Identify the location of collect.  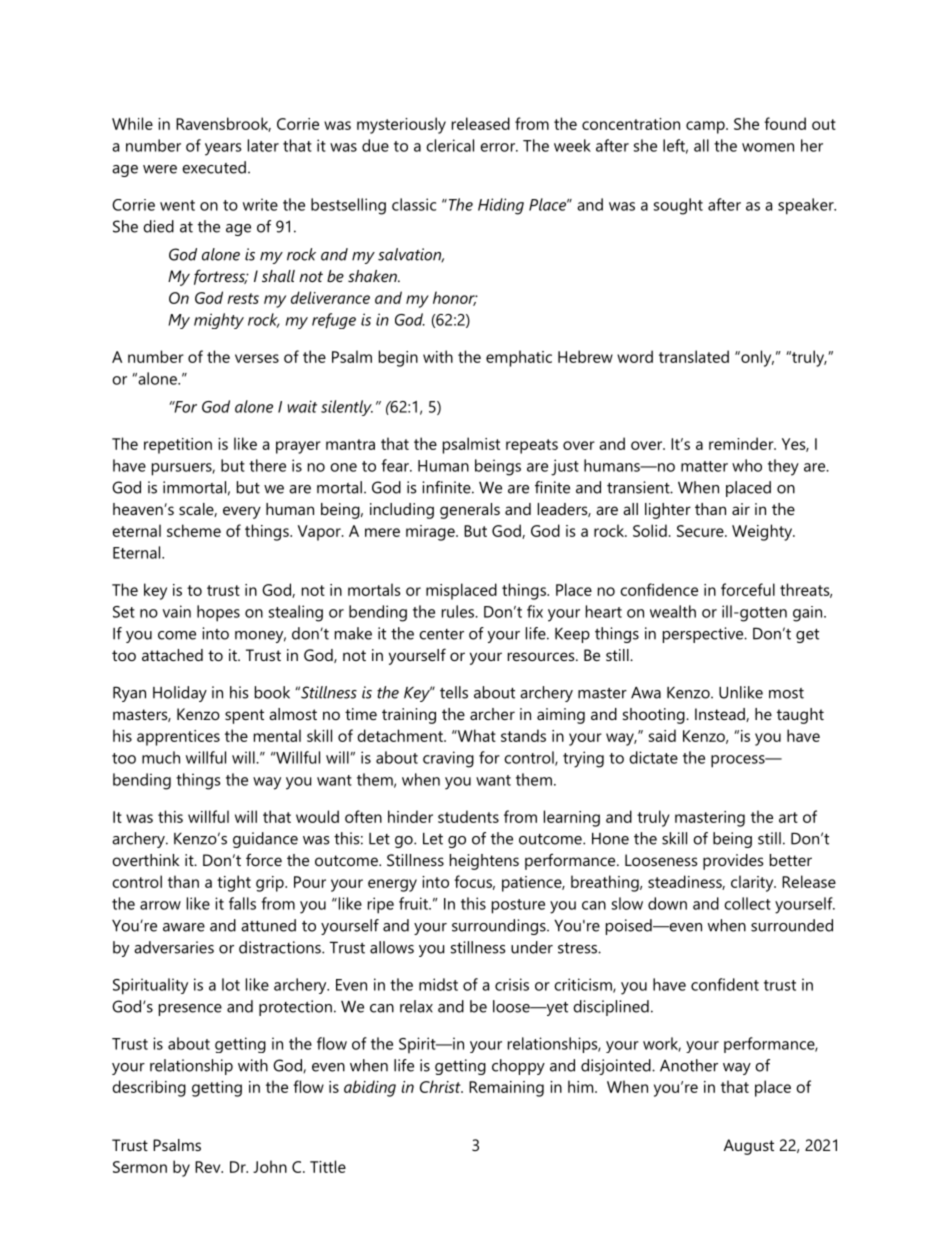
(747, 903).
